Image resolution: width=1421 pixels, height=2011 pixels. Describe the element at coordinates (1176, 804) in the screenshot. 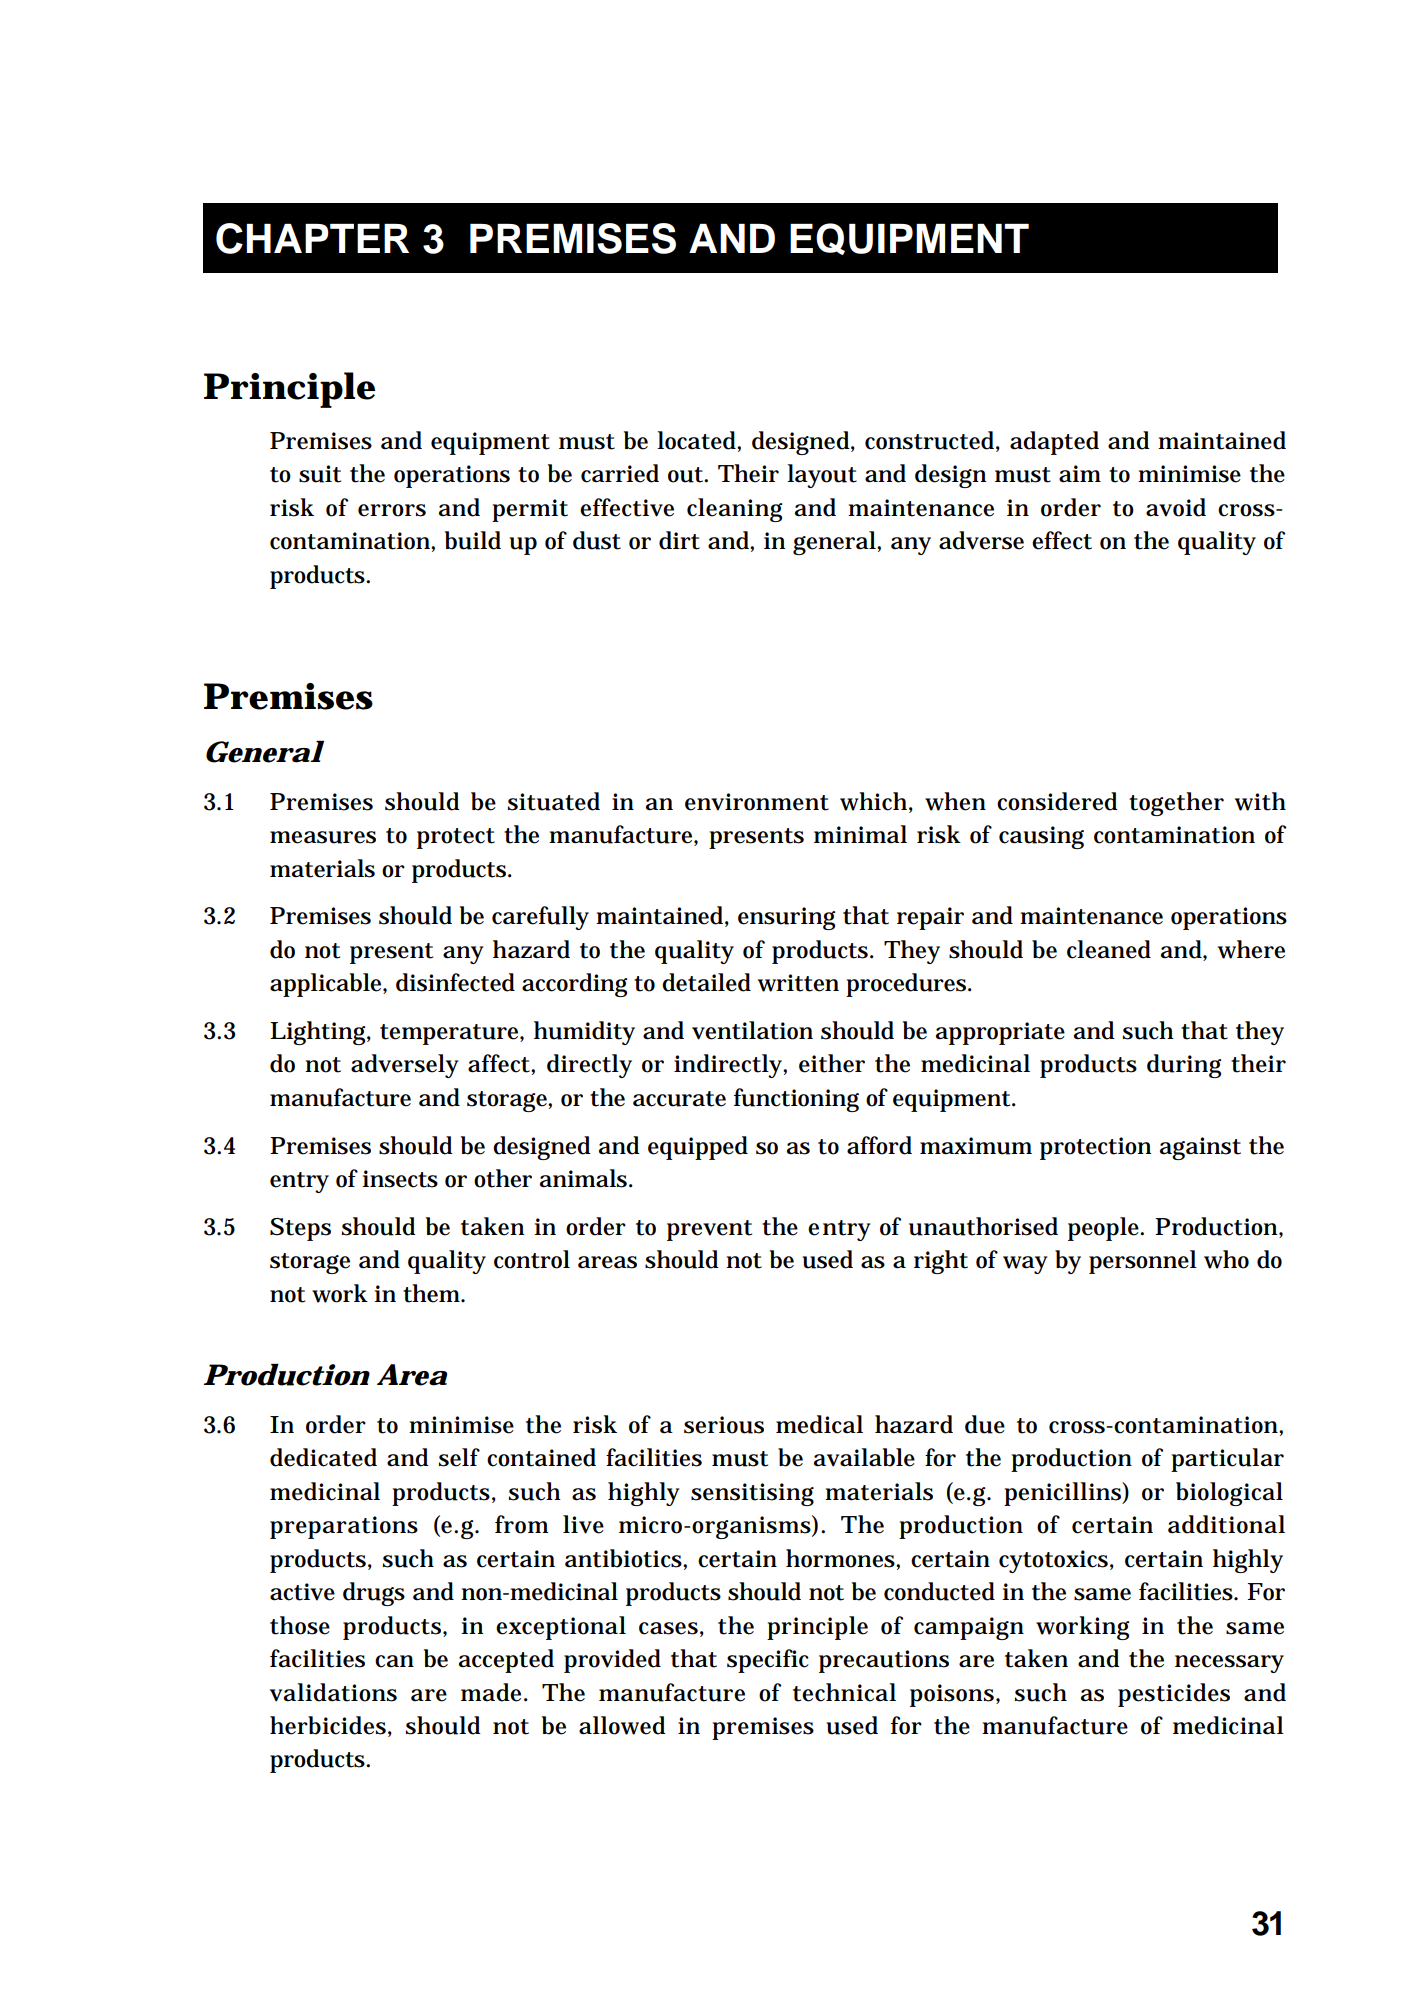

I see `together` at that location.
